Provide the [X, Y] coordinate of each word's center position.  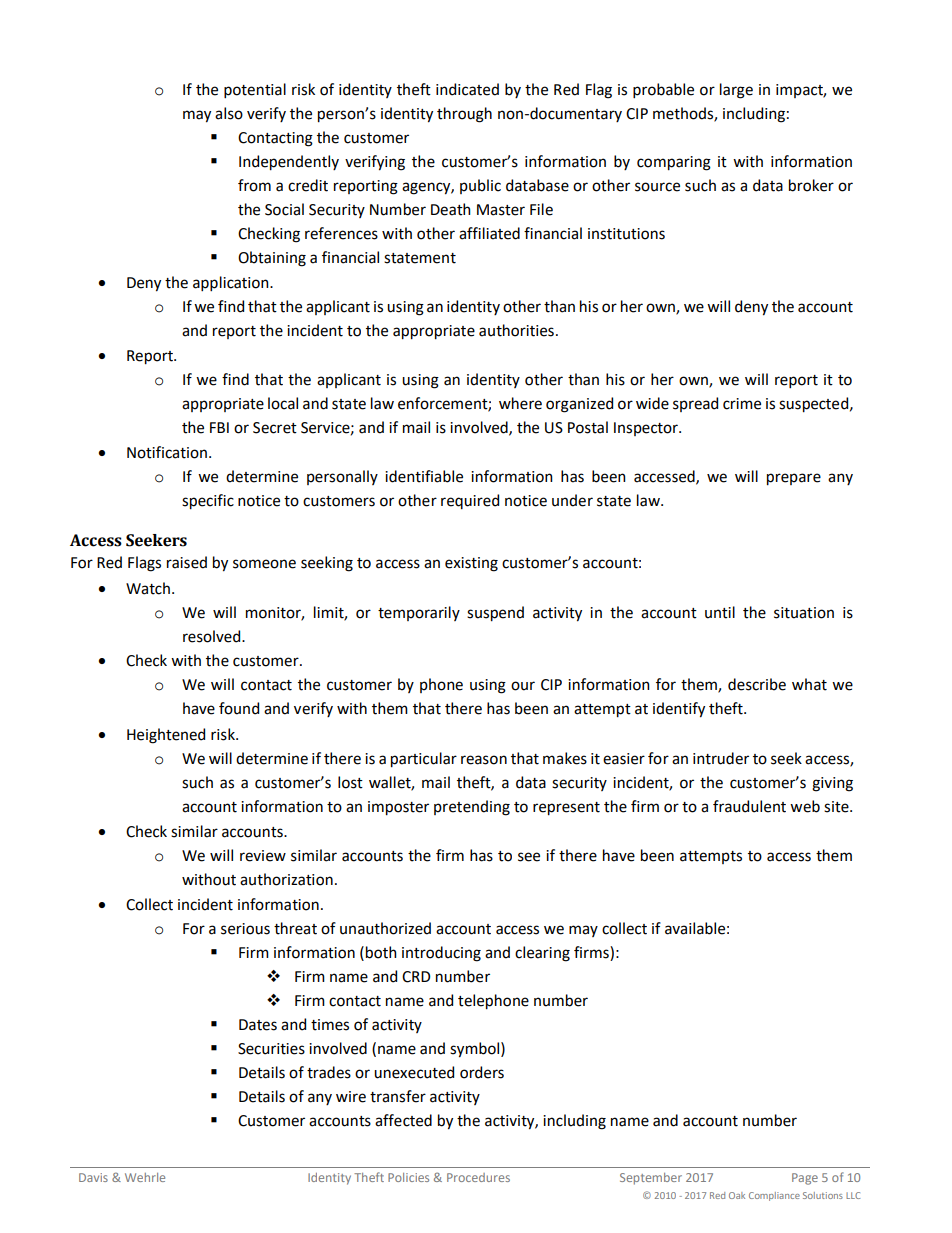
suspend [495, 614]
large [736, 91]
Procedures [478, 1177]
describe [757, 684]
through [464, 115]
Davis [93, 1177]
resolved [213, 636]
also [229, 113]
